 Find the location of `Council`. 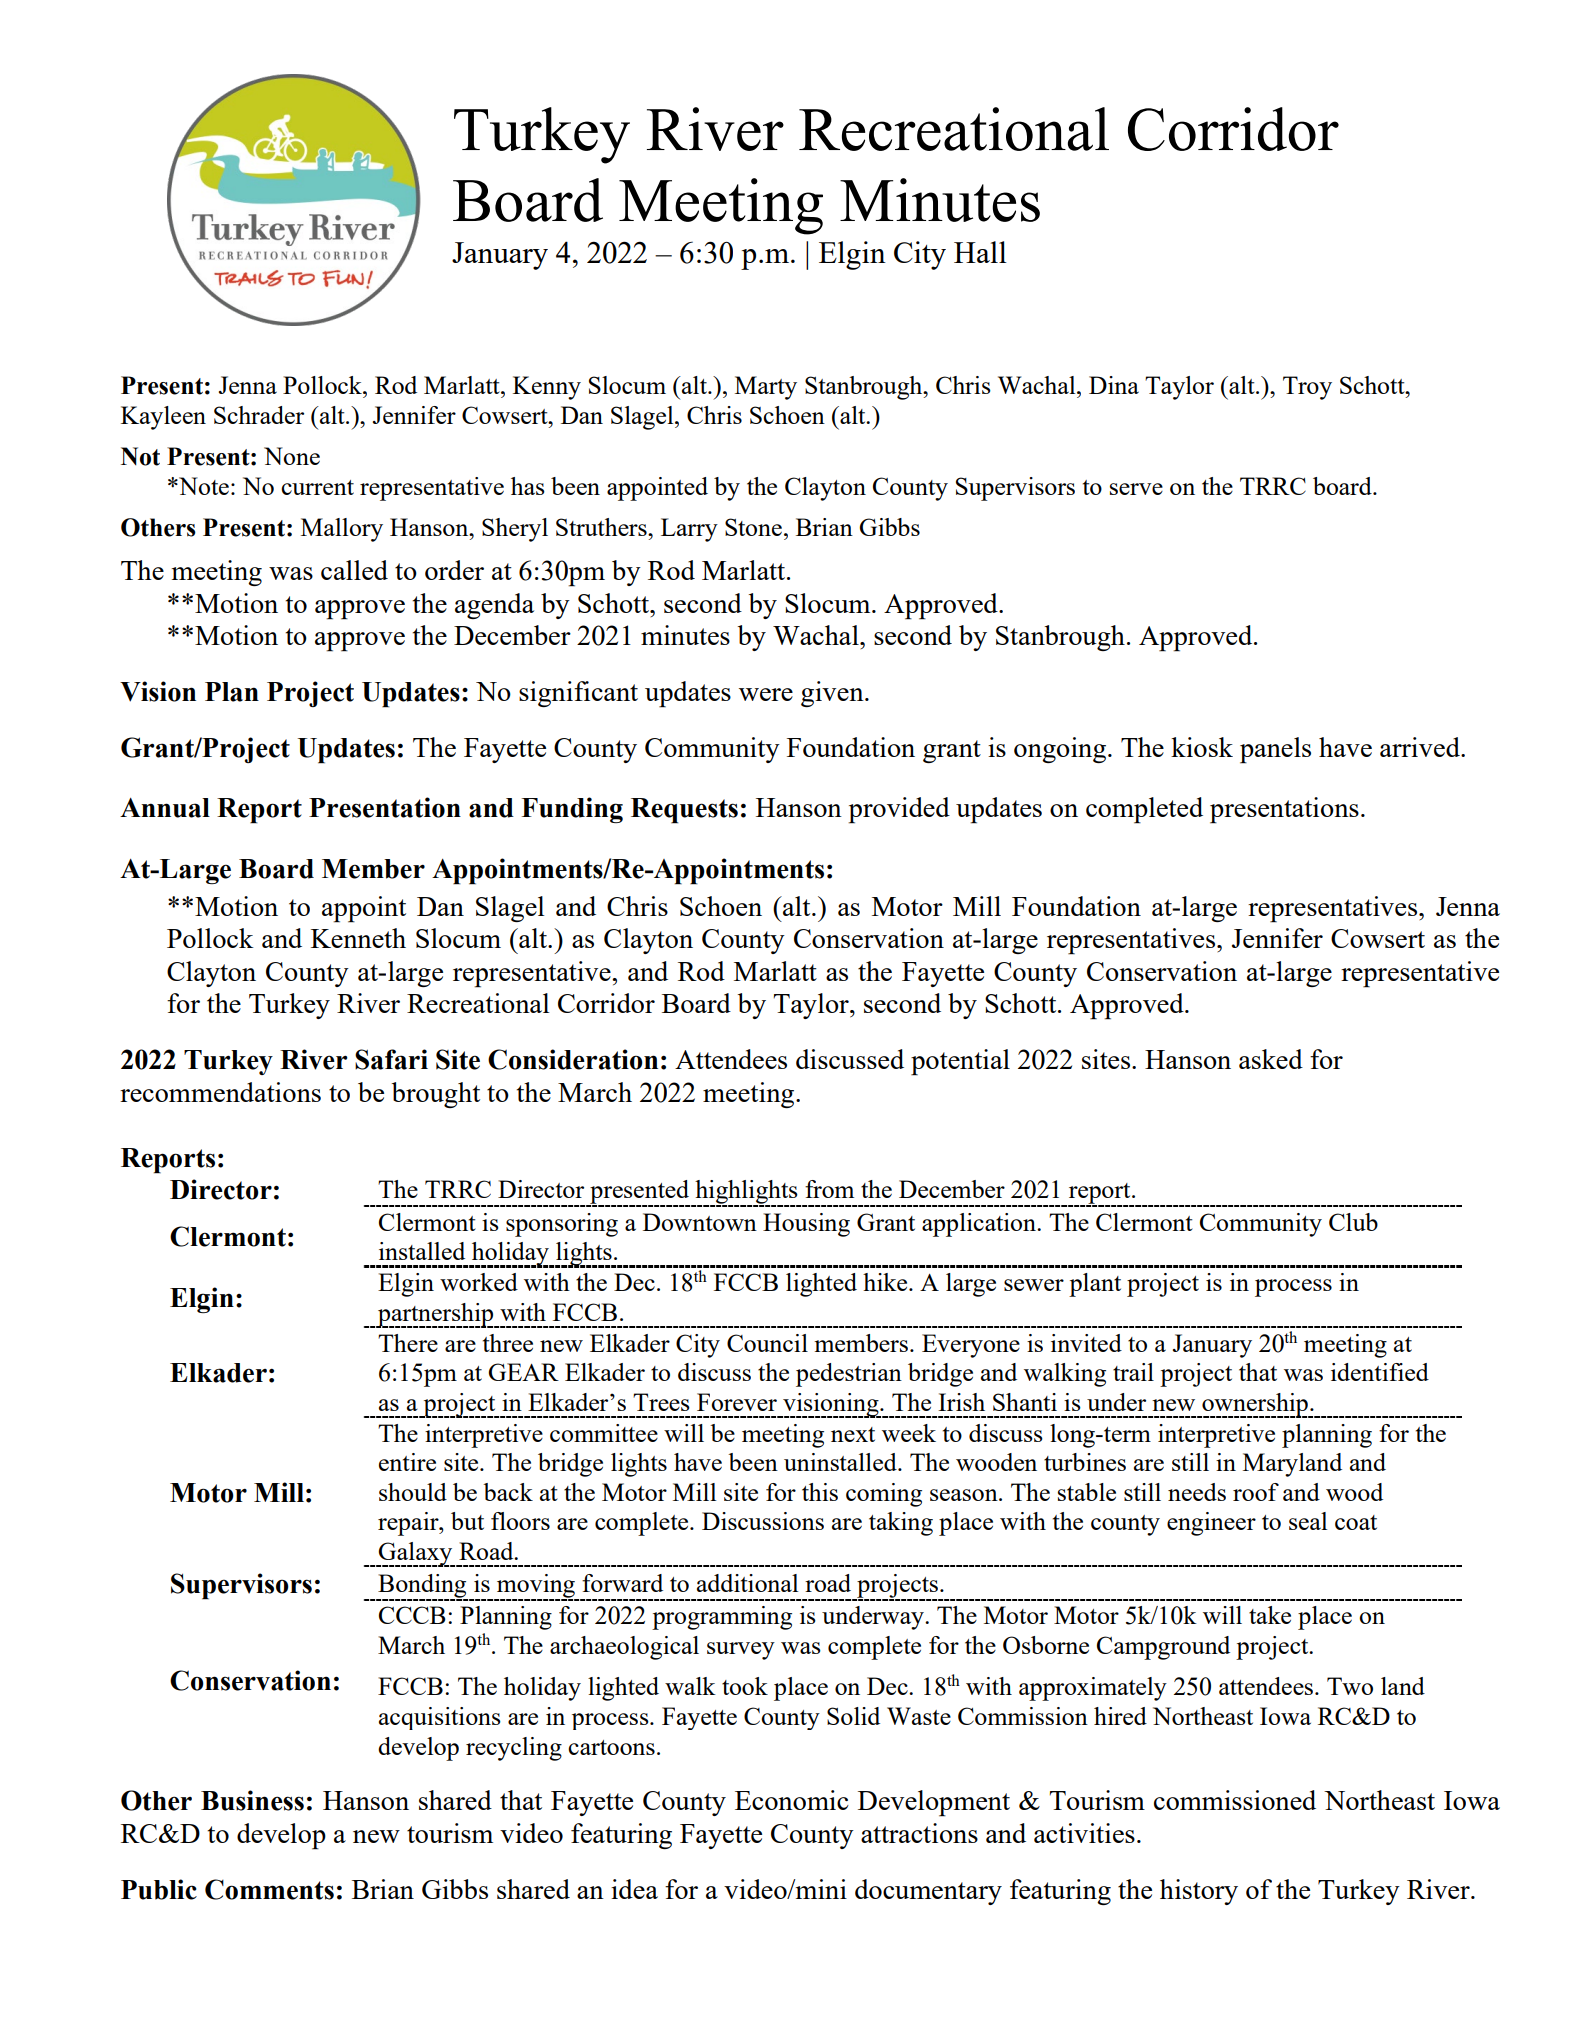

Council is located at coordinates (767, 1343).
